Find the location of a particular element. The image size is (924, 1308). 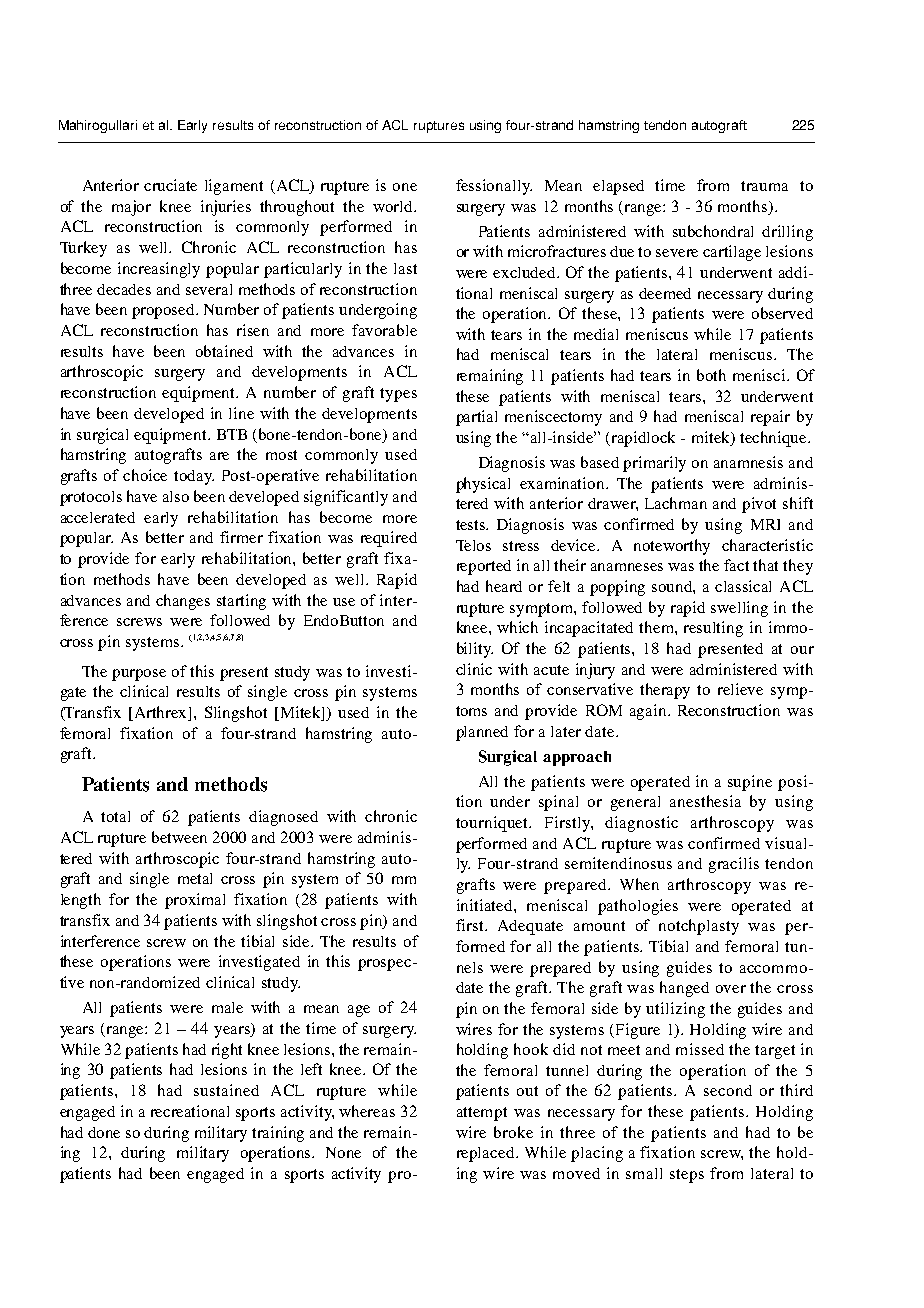

major is located at coordinates (131, 208).
